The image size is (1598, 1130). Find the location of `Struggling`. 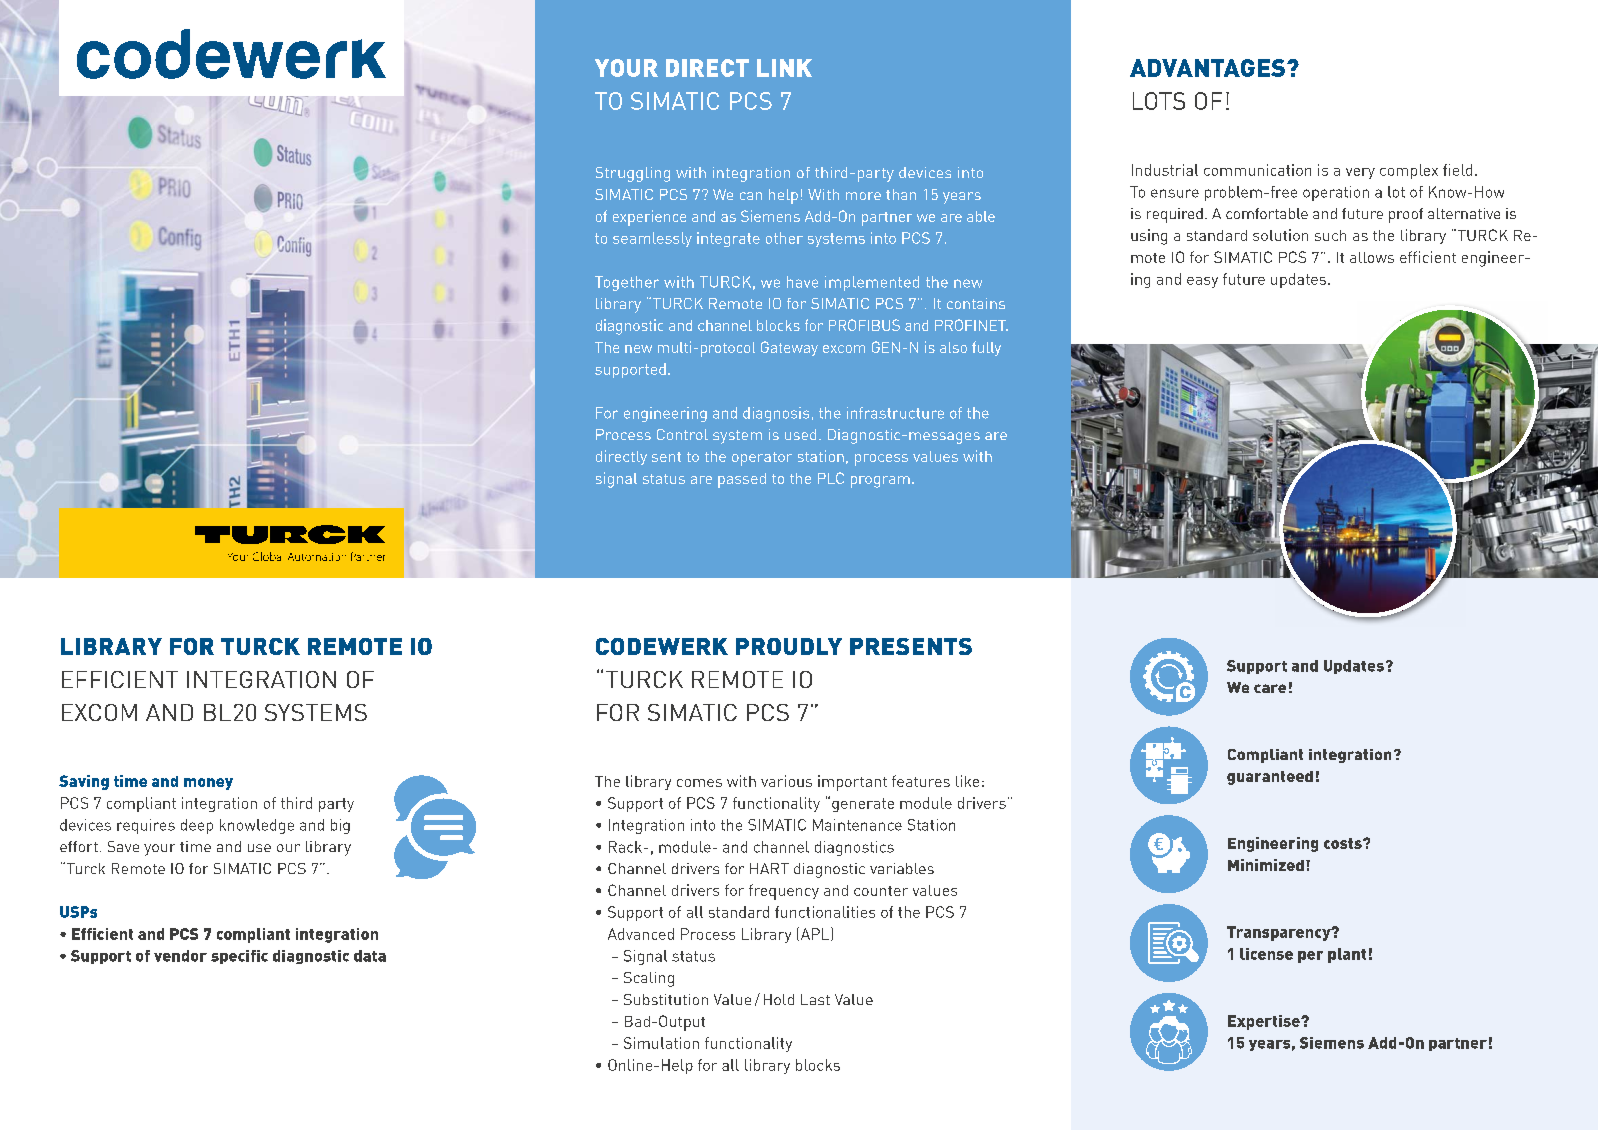

Struggling is located at coordinates (633, 174).
